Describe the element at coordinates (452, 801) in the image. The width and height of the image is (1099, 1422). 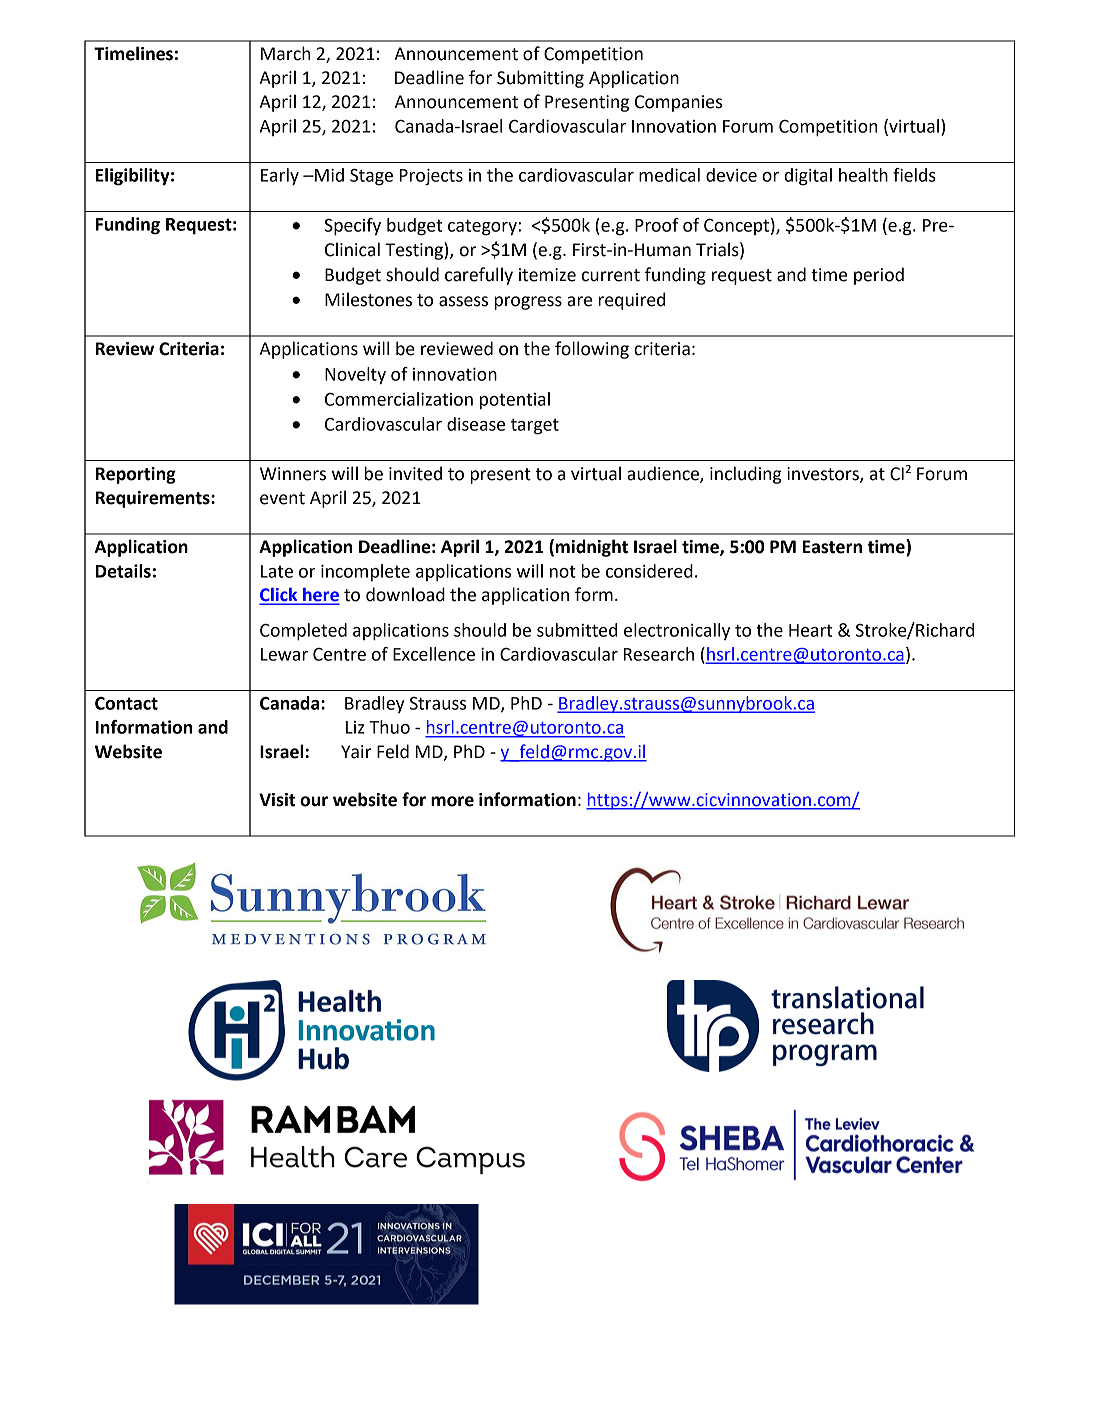
I see `more` at that location.
